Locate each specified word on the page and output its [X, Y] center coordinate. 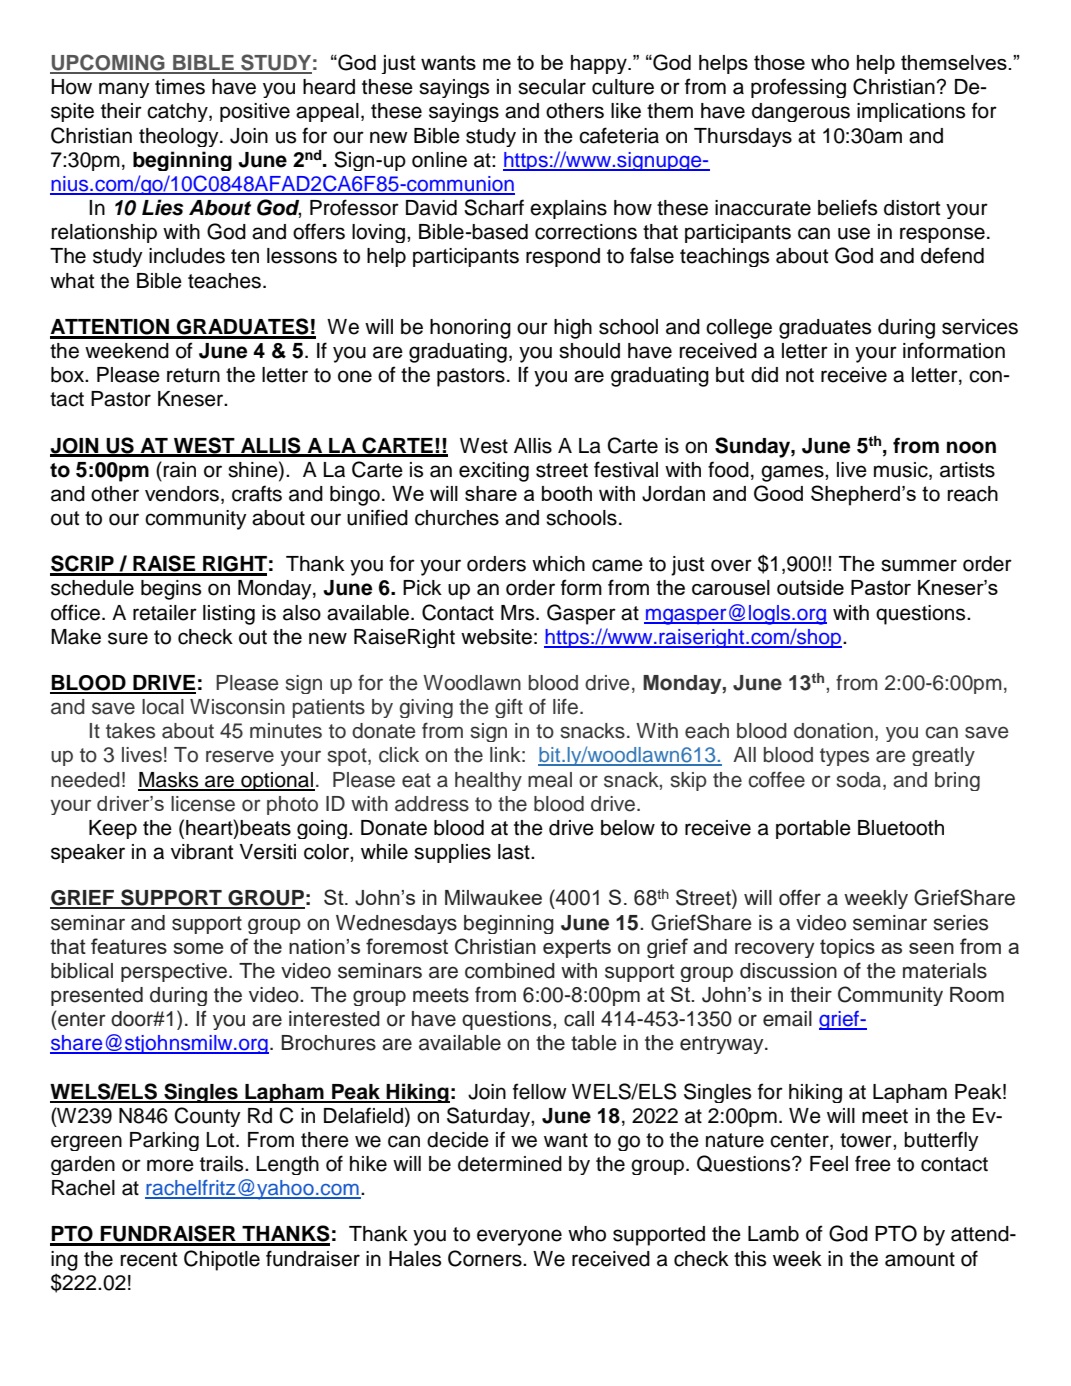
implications [911, 112]
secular [552, 87]
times [180, 87]
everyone [519, 1237]
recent [149, 1259]
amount [920, 1259]
